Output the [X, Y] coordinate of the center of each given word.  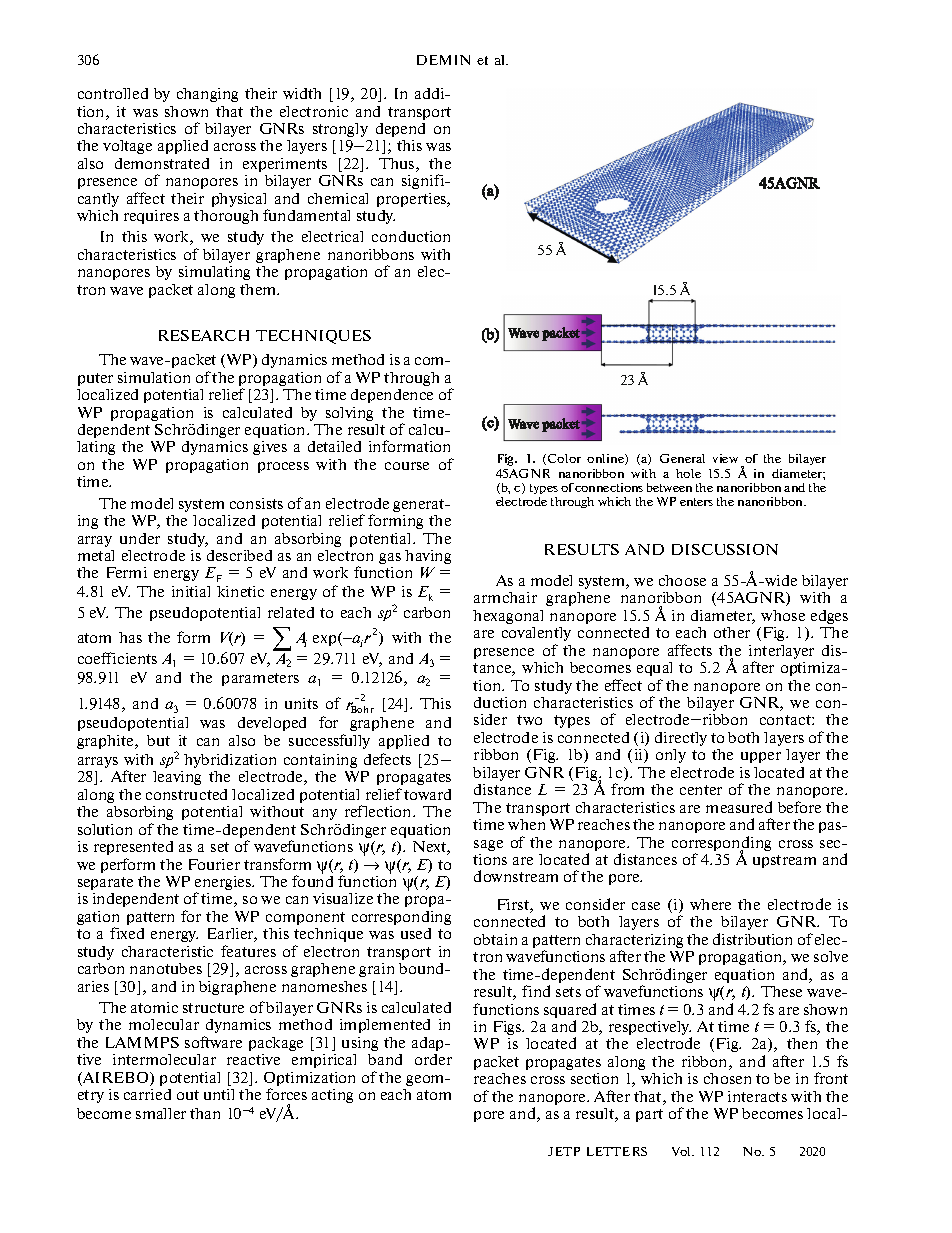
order [433, 1059]
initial [191, 591]
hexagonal [508, 617]
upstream [784, 861]
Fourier [214, 864]
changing [207, 95]
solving [349, 414]
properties [413, 200]
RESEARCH [204, 335]
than [205, 1113]
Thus [398, 165]
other [732, 632]
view [725, 458]
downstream [516, 876]
